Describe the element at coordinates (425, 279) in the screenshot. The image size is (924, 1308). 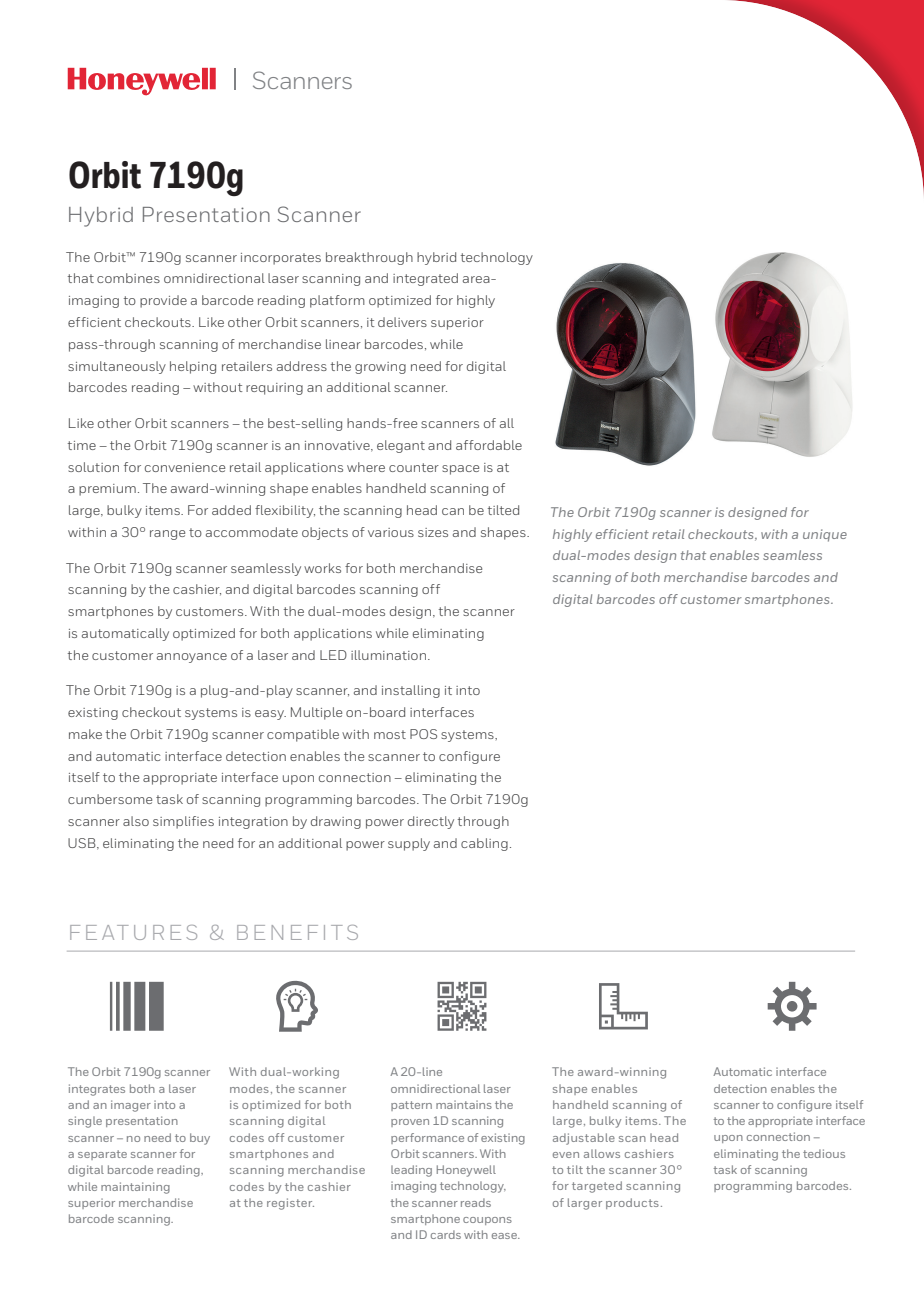
I see `integrated` at that location.
